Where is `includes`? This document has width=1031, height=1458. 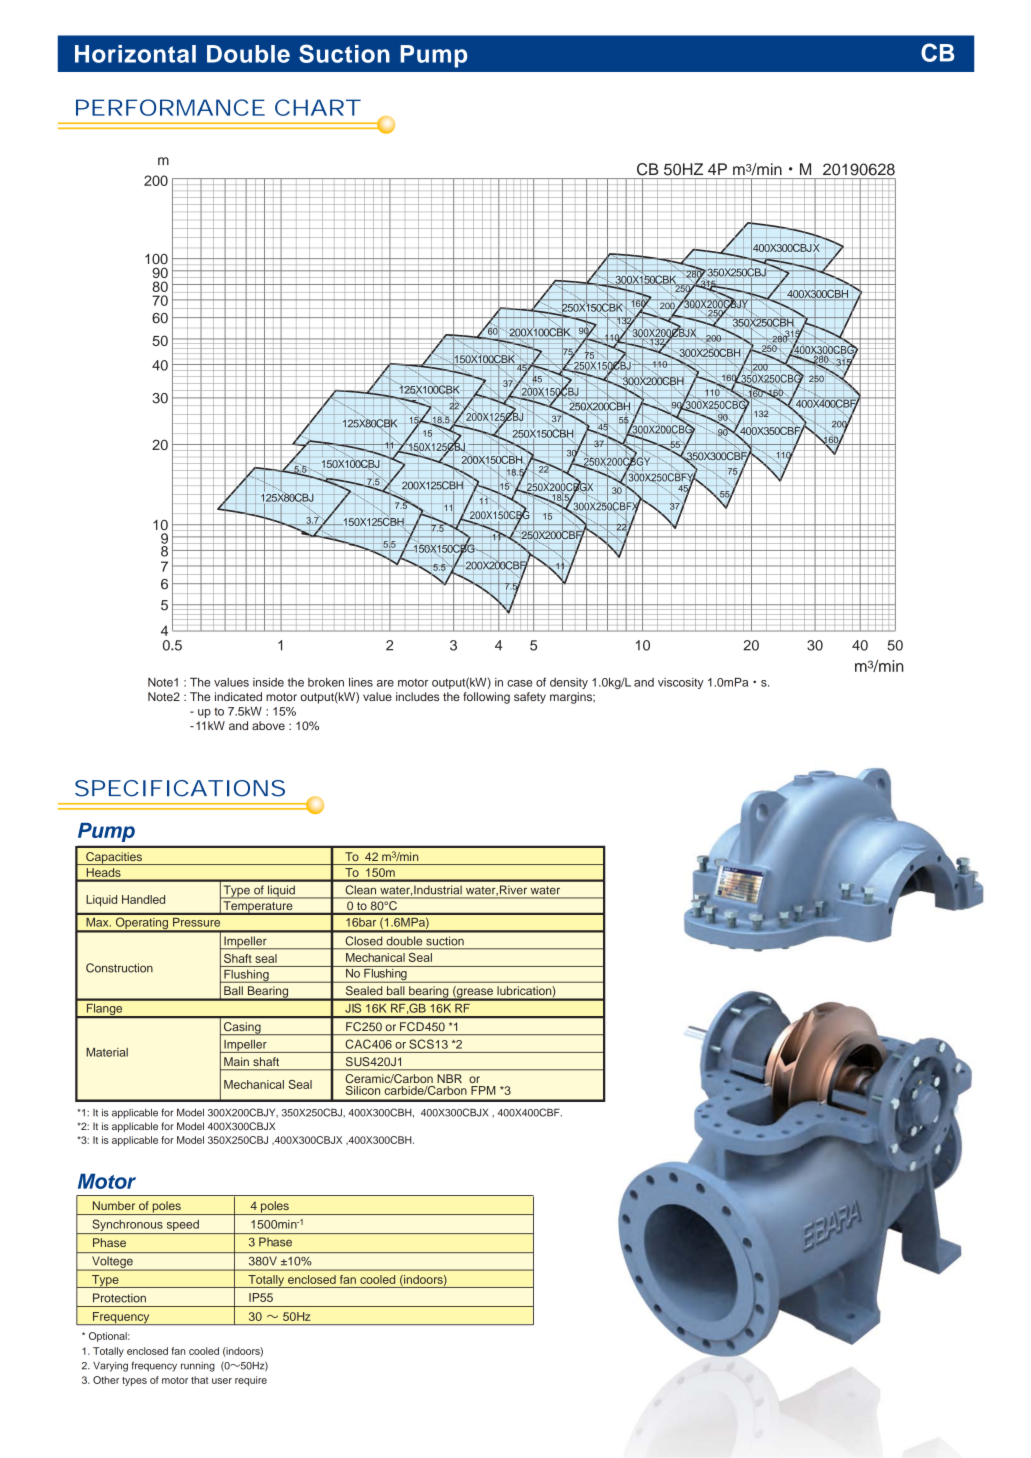
includes is located at coordinates (417, 696).
